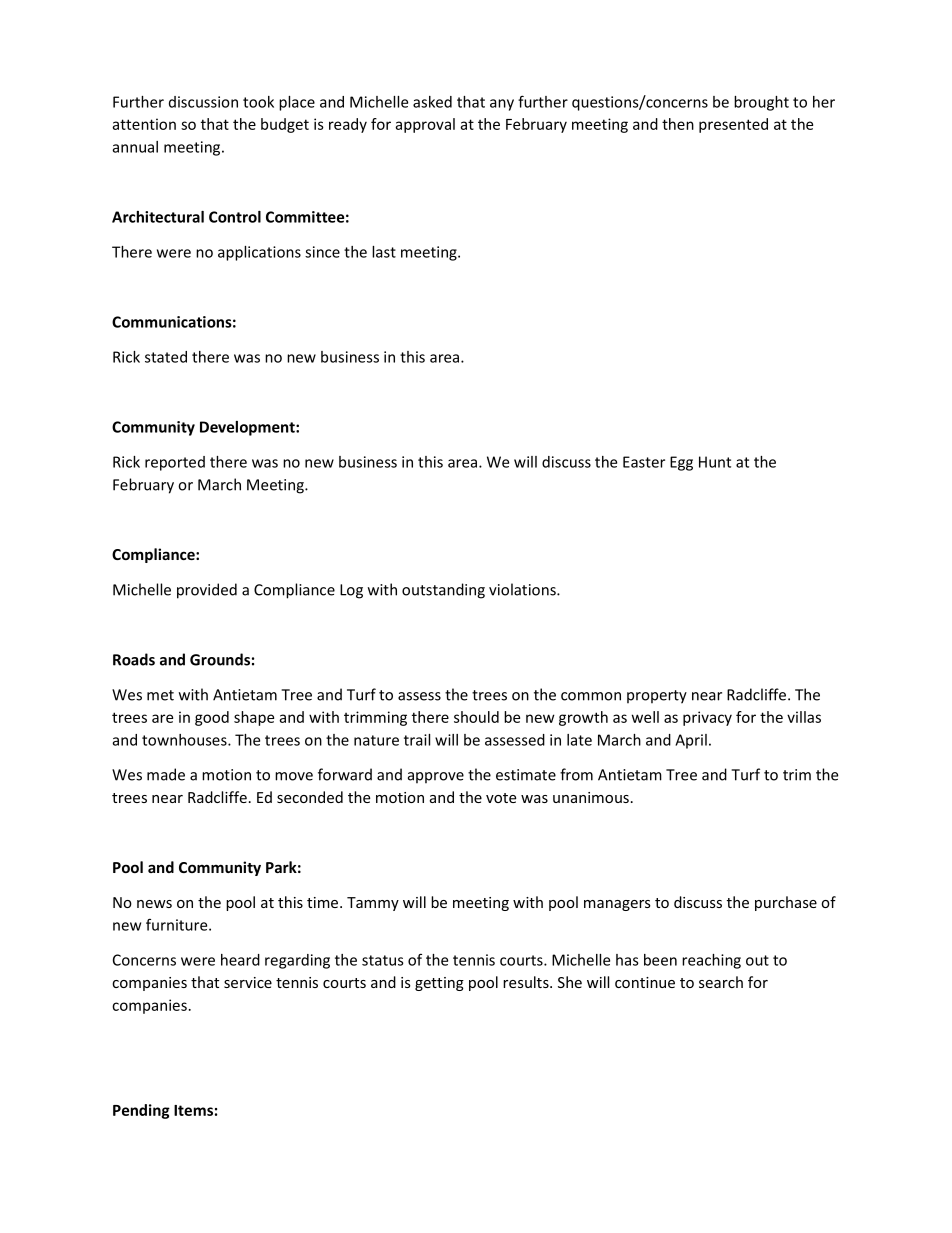  What do you see at coordinates (166, 357) in the image?
I see `stated` at bounding box center [166, 357].
